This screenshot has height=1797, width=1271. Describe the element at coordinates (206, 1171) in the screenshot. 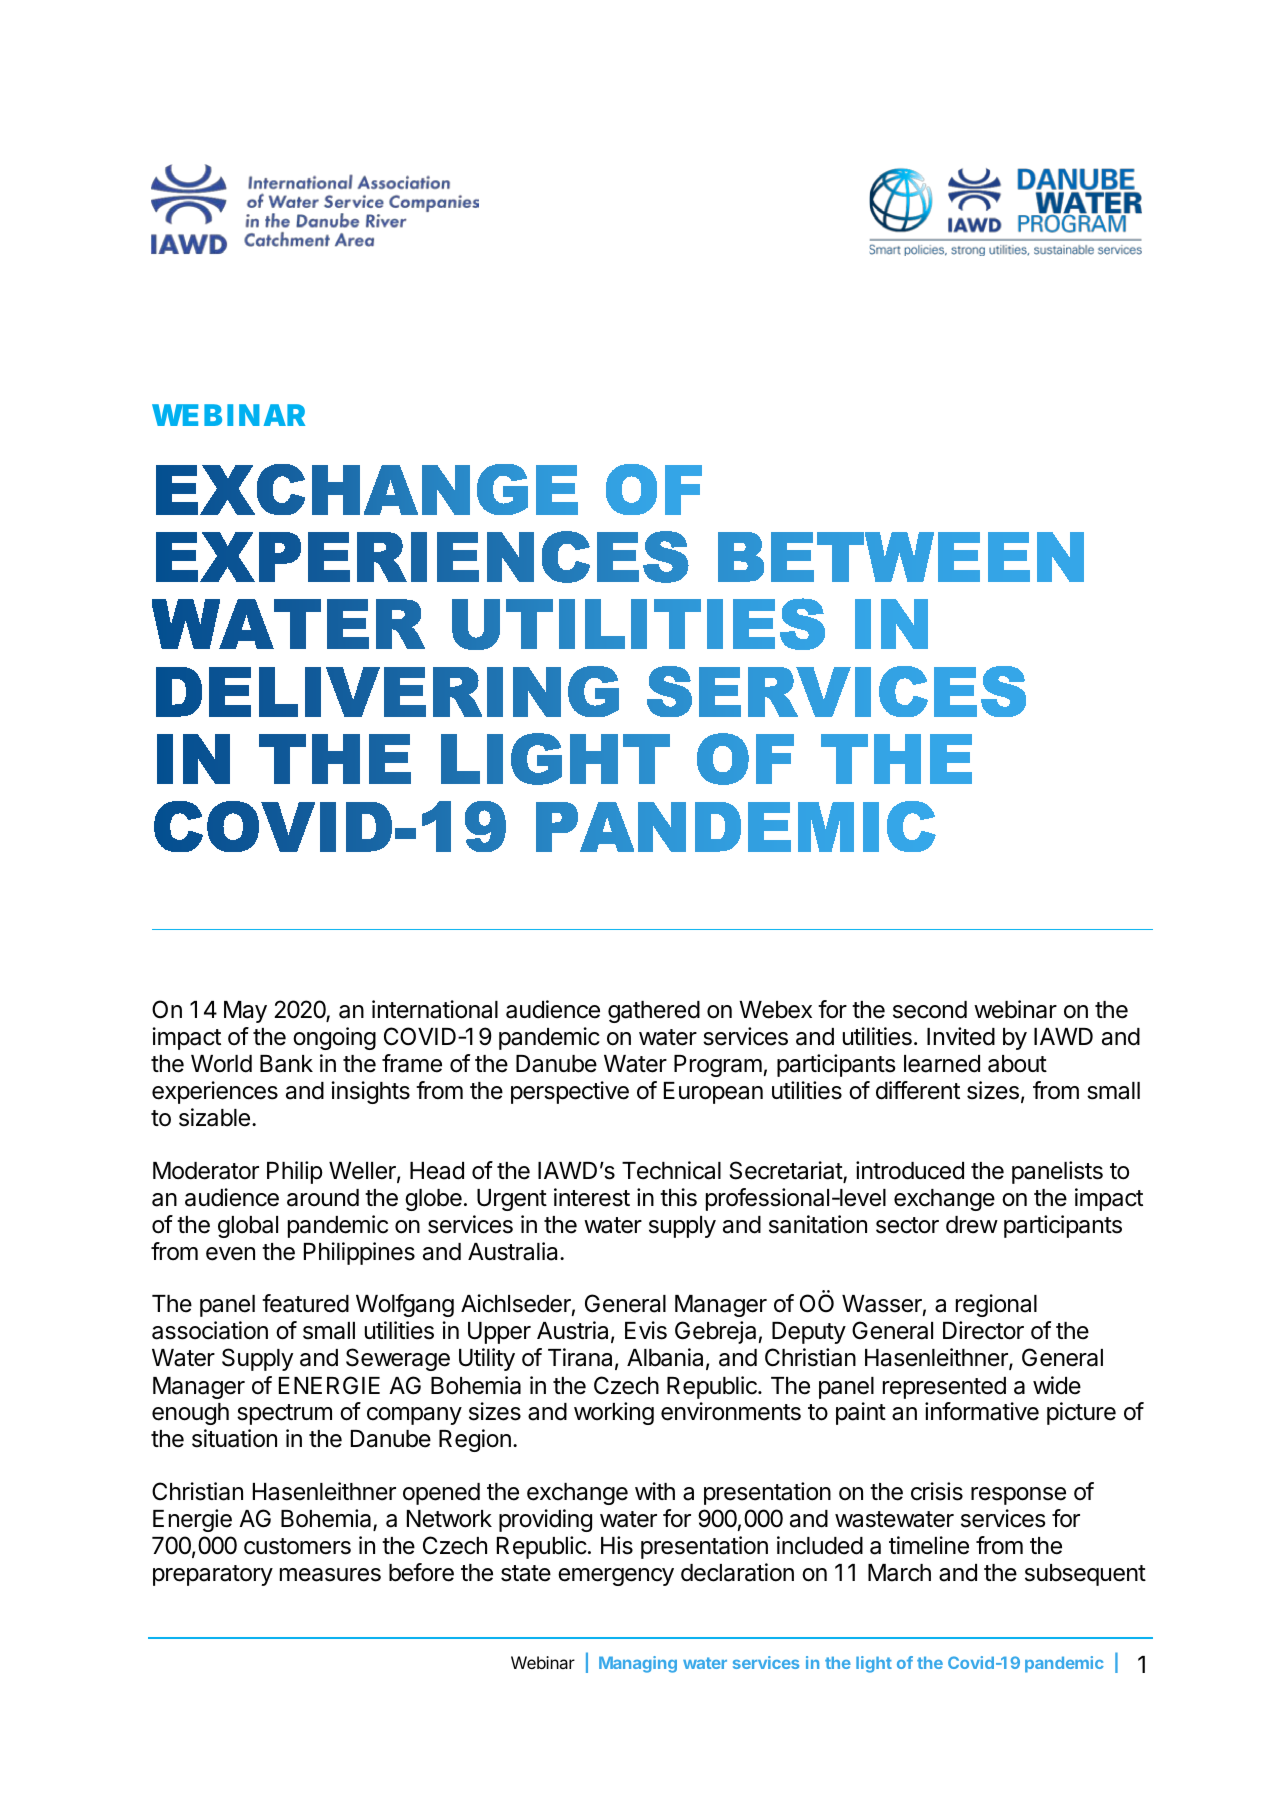

I see `Moderator` at that location.
